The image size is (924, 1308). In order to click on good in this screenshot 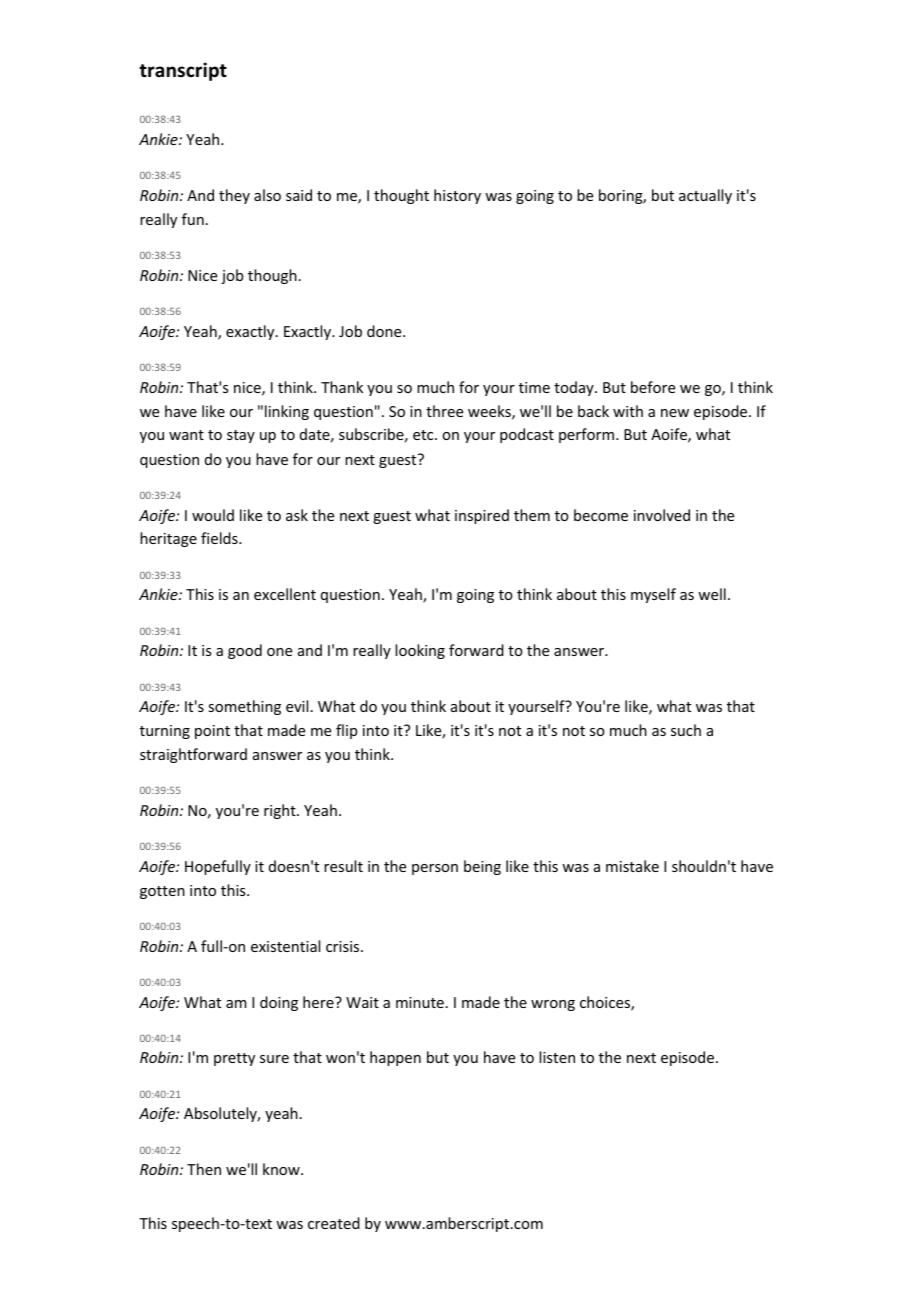, I will do `click(245, 651)`.
